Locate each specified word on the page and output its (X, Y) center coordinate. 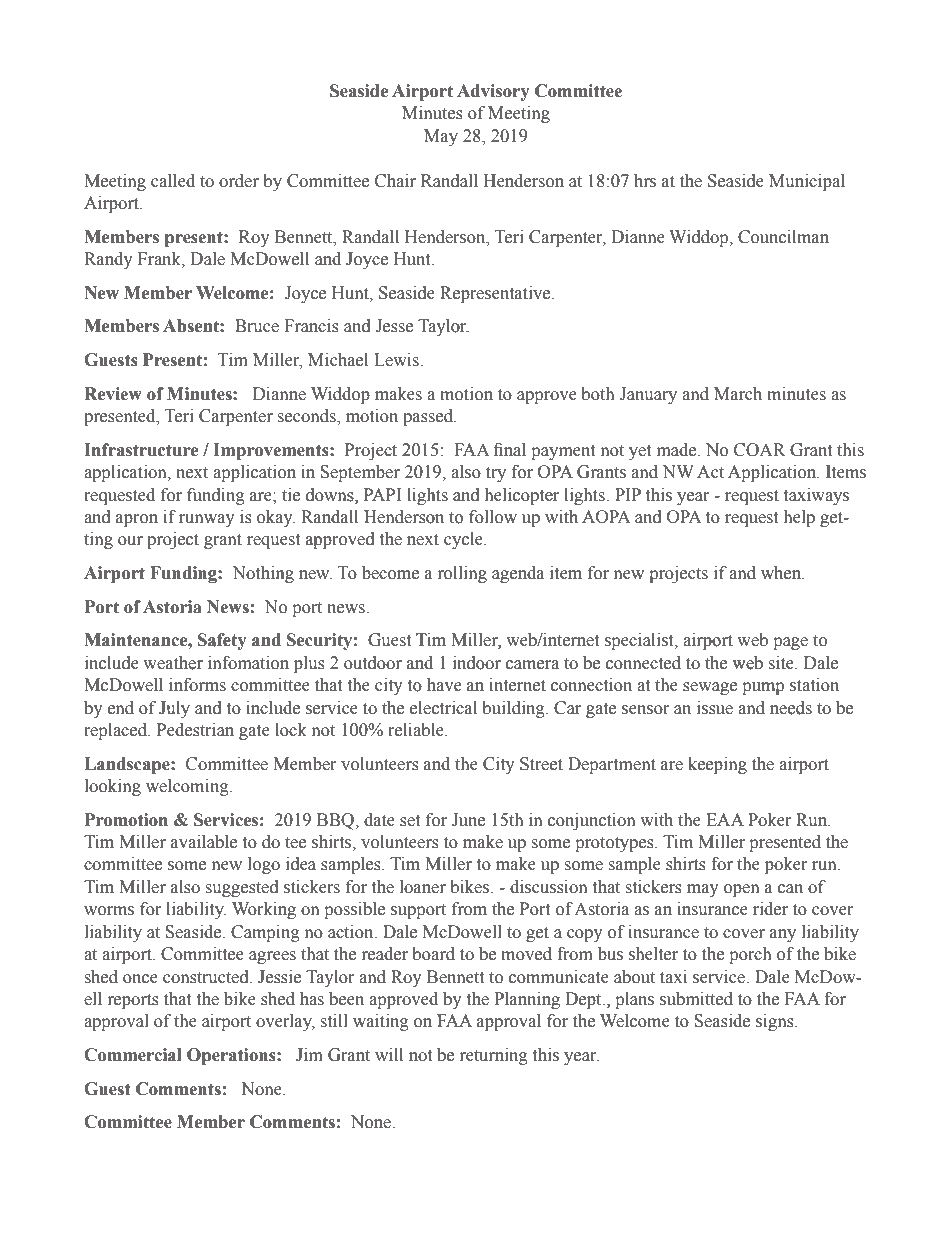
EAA (725, 819)
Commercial (133, 1055)
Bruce (257, 326)
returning (494, 1056)
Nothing (263, 574)
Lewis (397, 360)
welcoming (188, 787)
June (468, 820)
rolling (462, 574)
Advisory (493, 92)
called (173, 181)
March (738, 394)
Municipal (807, 182)
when (782, 573)
